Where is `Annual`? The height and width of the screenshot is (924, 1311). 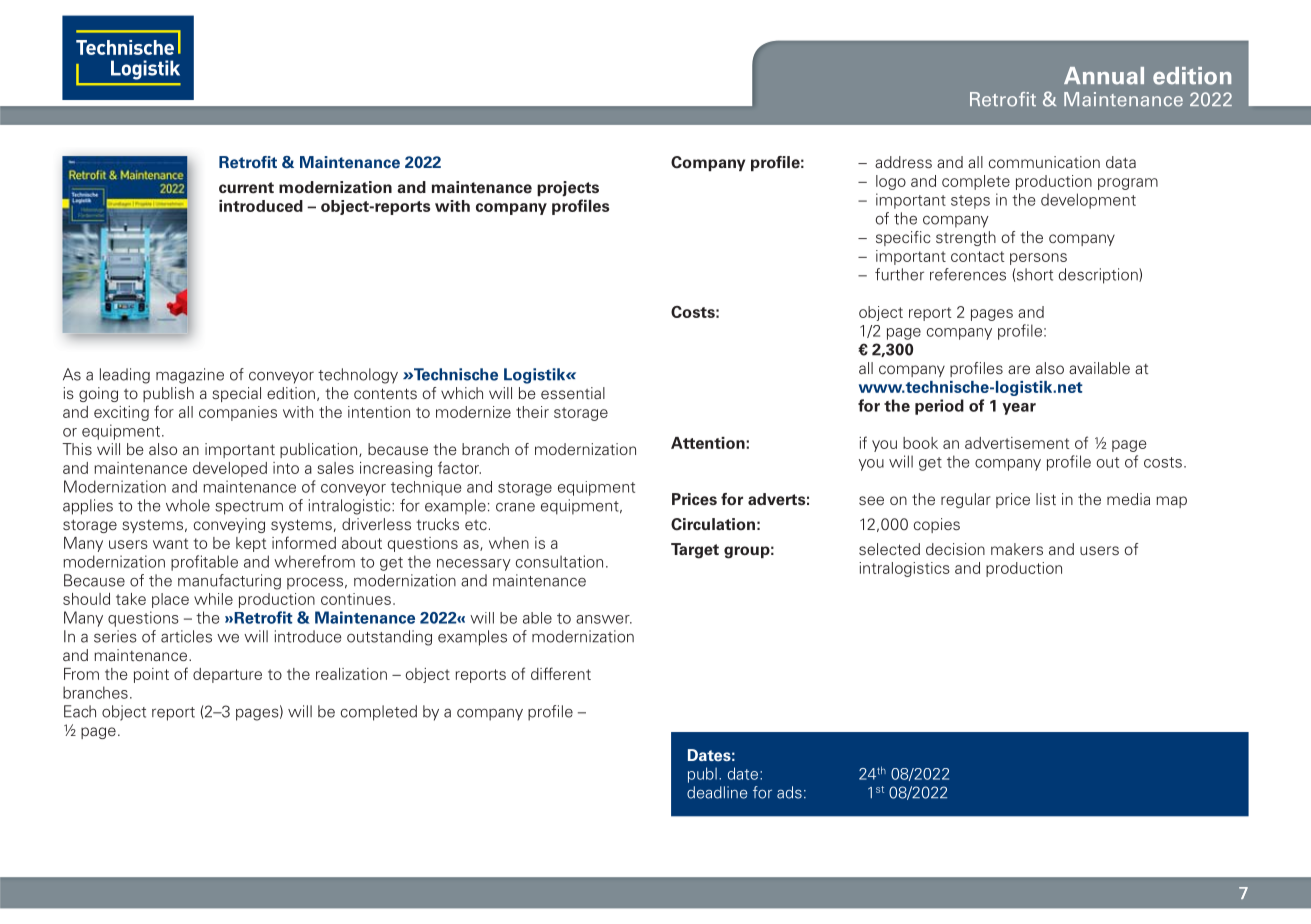
Annual is located at coordinates (1104, 76).
